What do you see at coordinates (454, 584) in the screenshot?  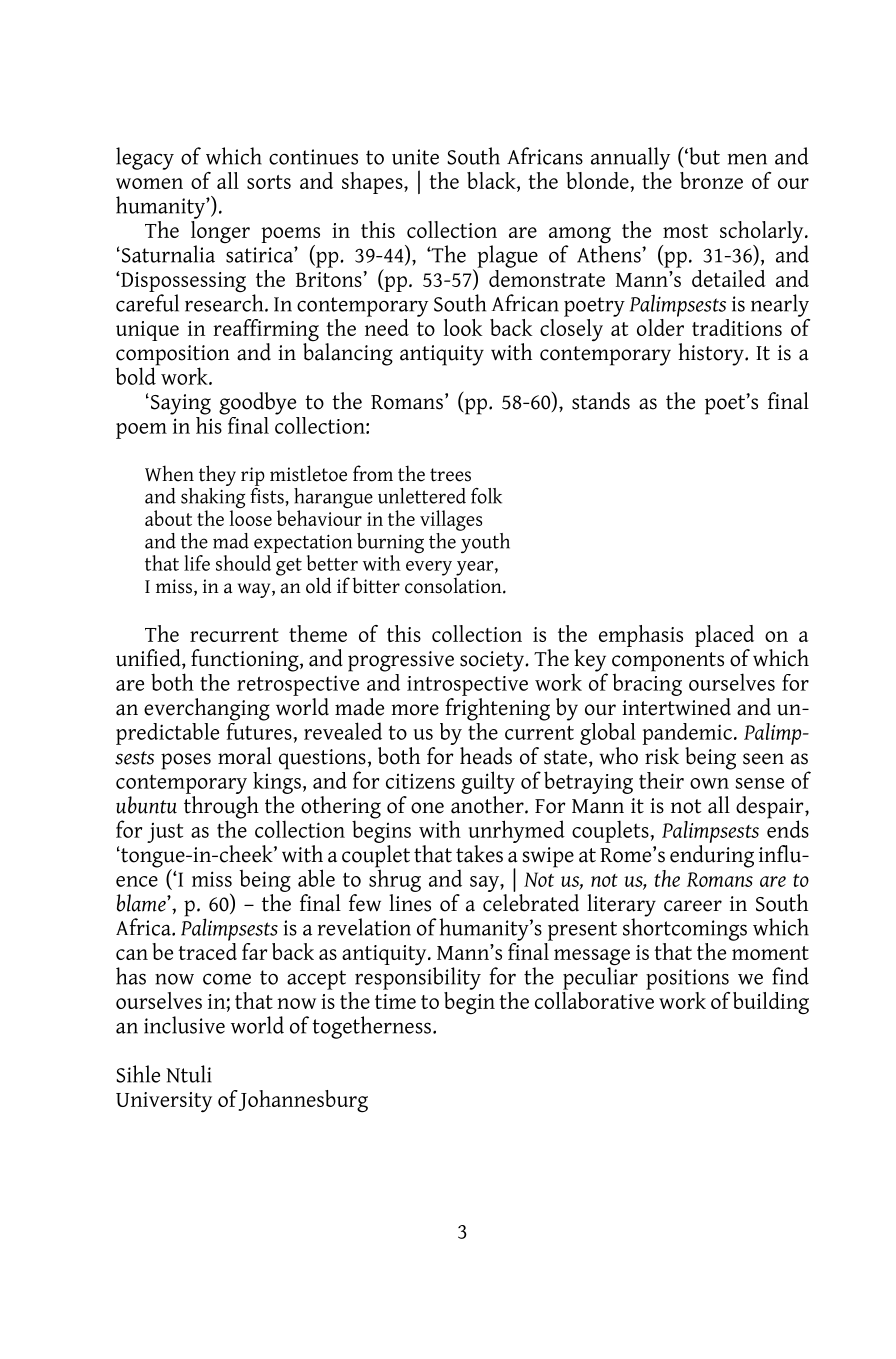 I see `consolation` at bounding box center [454, 584].
